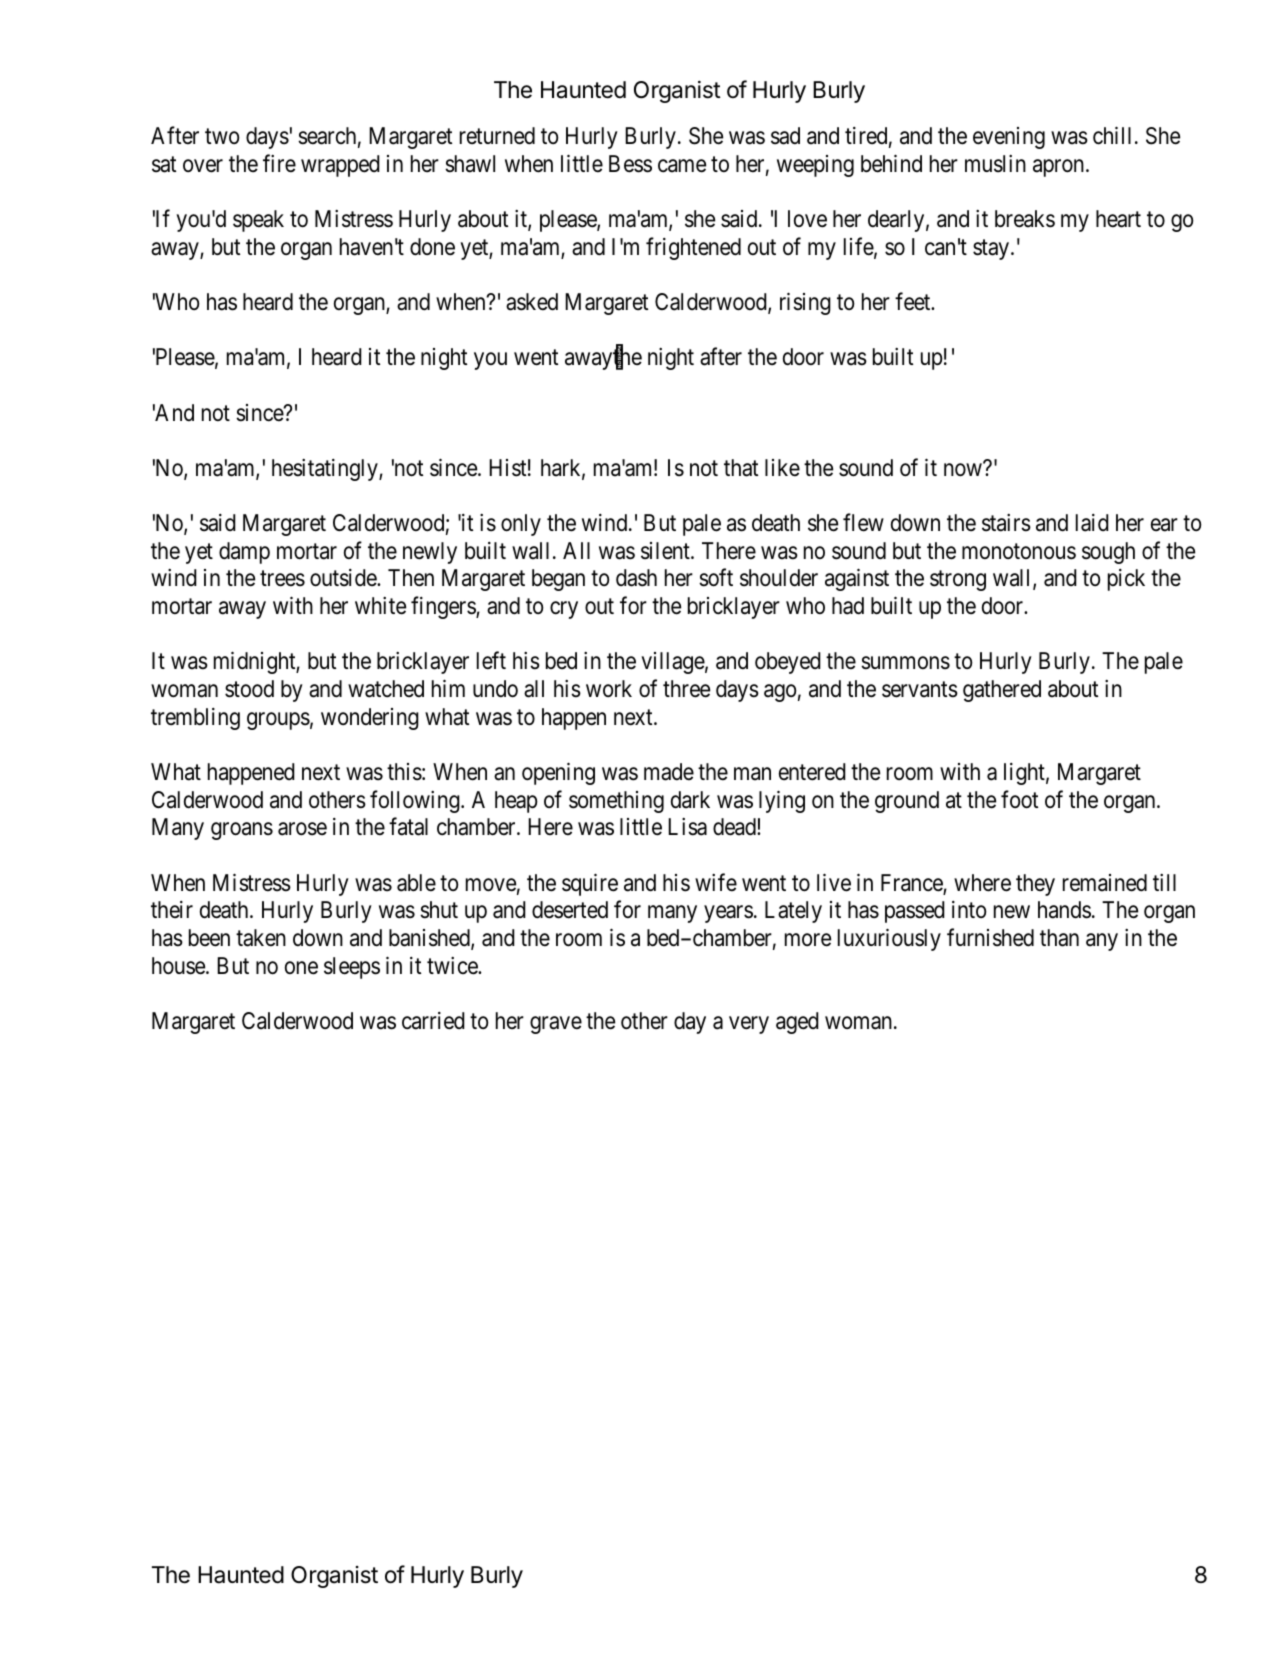 The width and height of the screenshot is (1282, 1659). I want to click on muslin, so click(995, 164).
